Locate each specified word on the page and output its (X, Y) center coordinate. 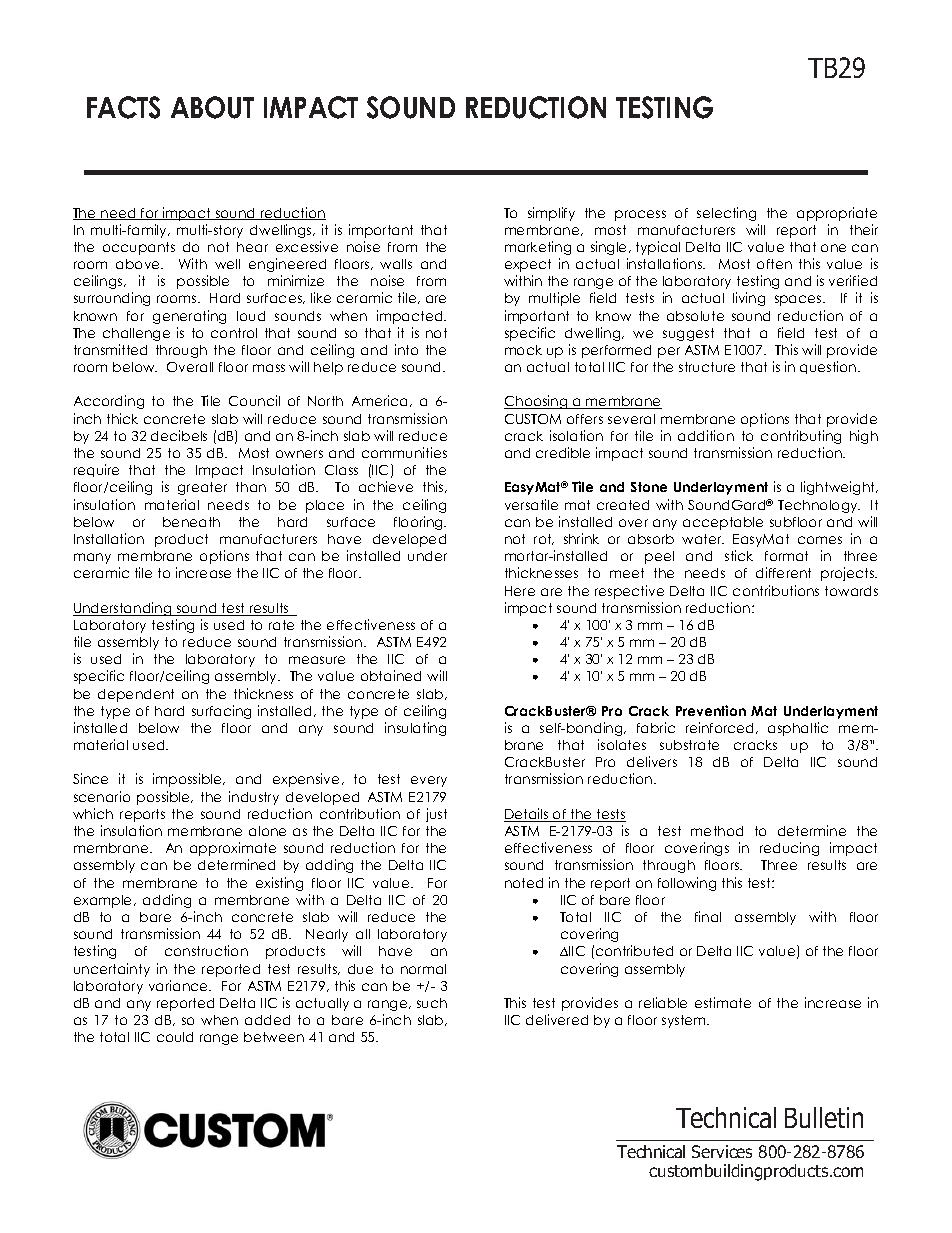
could (175, 1037)
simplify (551, 214)
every (429, 781)
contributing (801, 437)
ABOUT (212, 107)
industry (254, 798)
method (717, 831)
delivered (557, 1019)
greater (202, 488)
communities (404, 452)
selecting (726, 214)
